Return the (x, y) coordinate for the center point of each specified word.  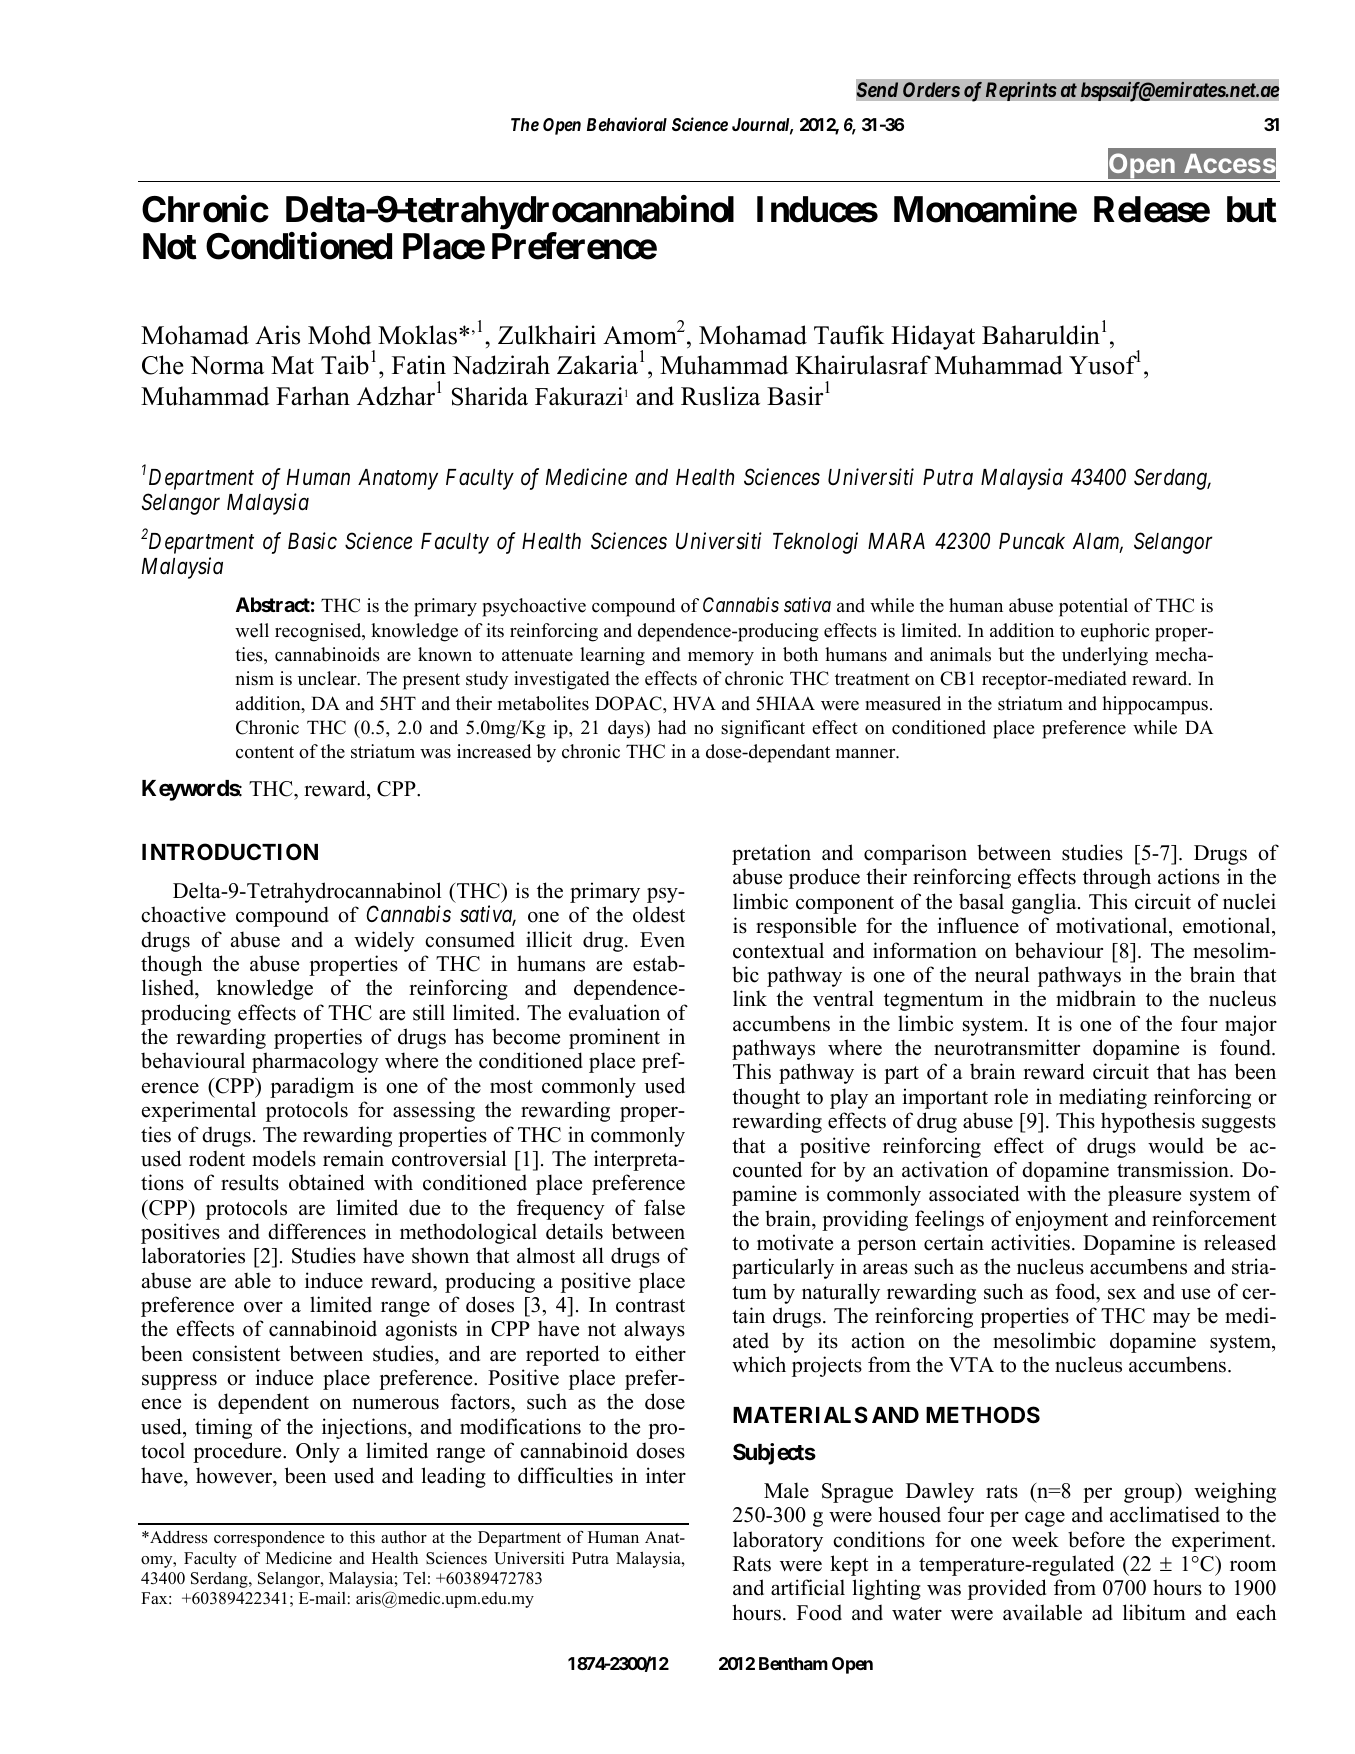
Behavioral (627, 124)
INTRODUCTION (230, 851)
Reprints (1021, 91)
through (1117, 878)
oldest (659, 914)
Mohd (339, 335)
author (404, 1537)
